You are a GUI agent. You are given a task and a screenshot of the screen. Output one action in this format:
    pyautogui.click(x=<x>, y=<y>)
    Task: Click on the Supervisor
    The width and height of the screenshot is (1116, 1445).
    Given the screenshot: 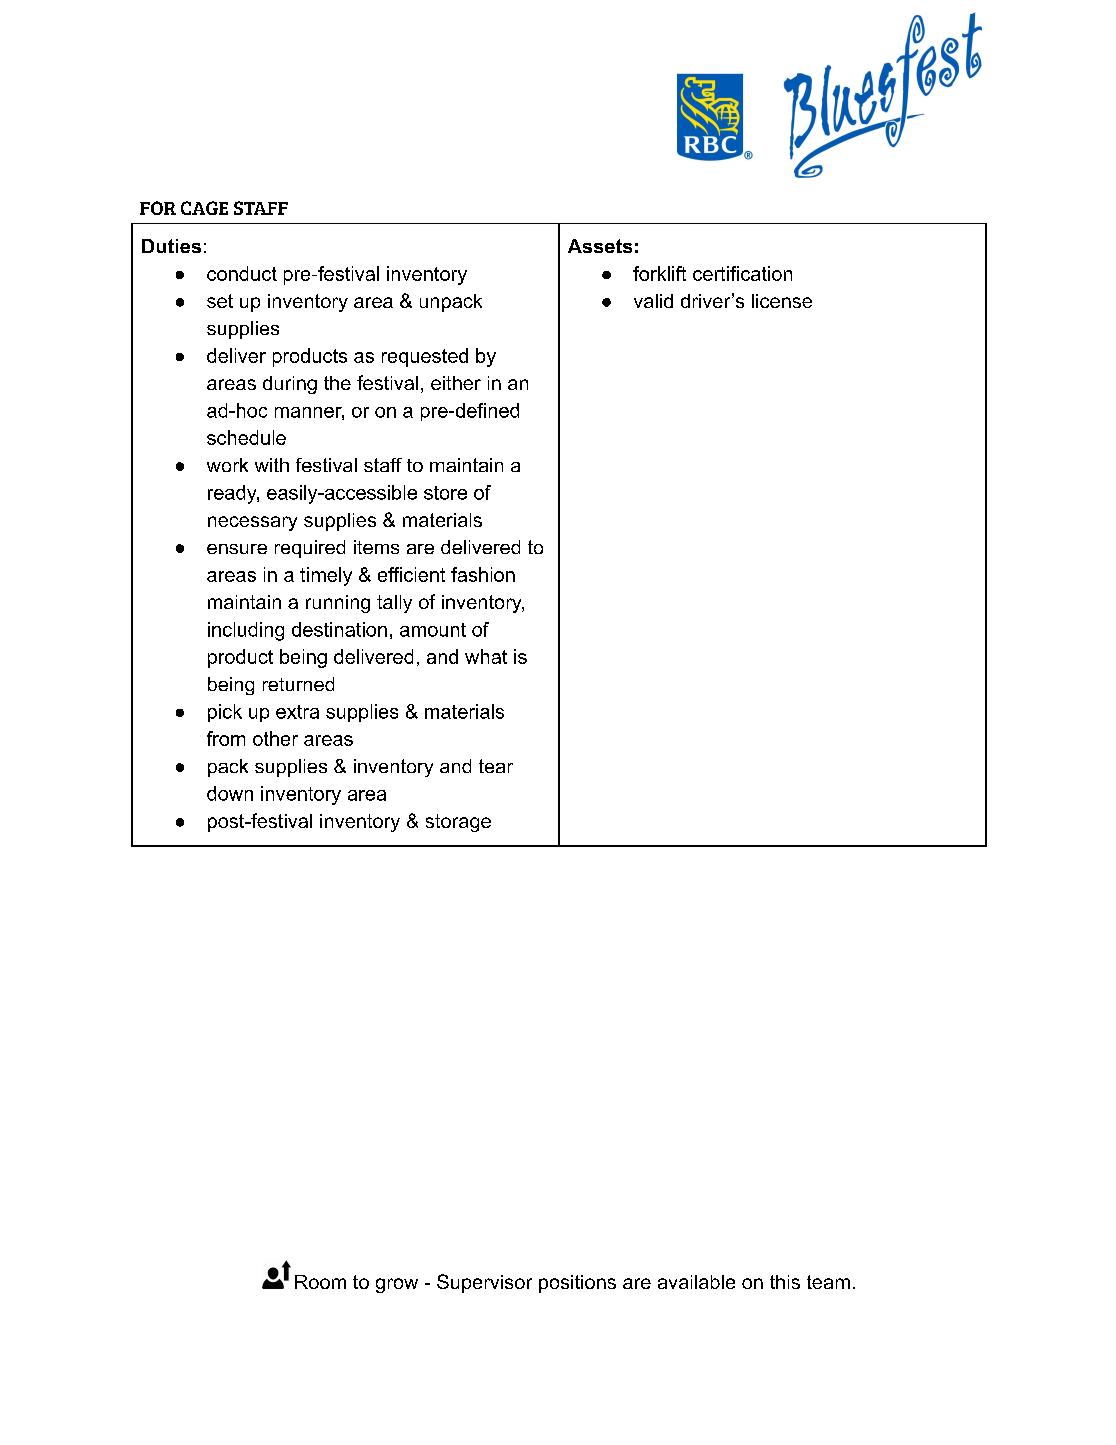 What is the action you would take?
    pyautogui.click(x=484, y=1283)
